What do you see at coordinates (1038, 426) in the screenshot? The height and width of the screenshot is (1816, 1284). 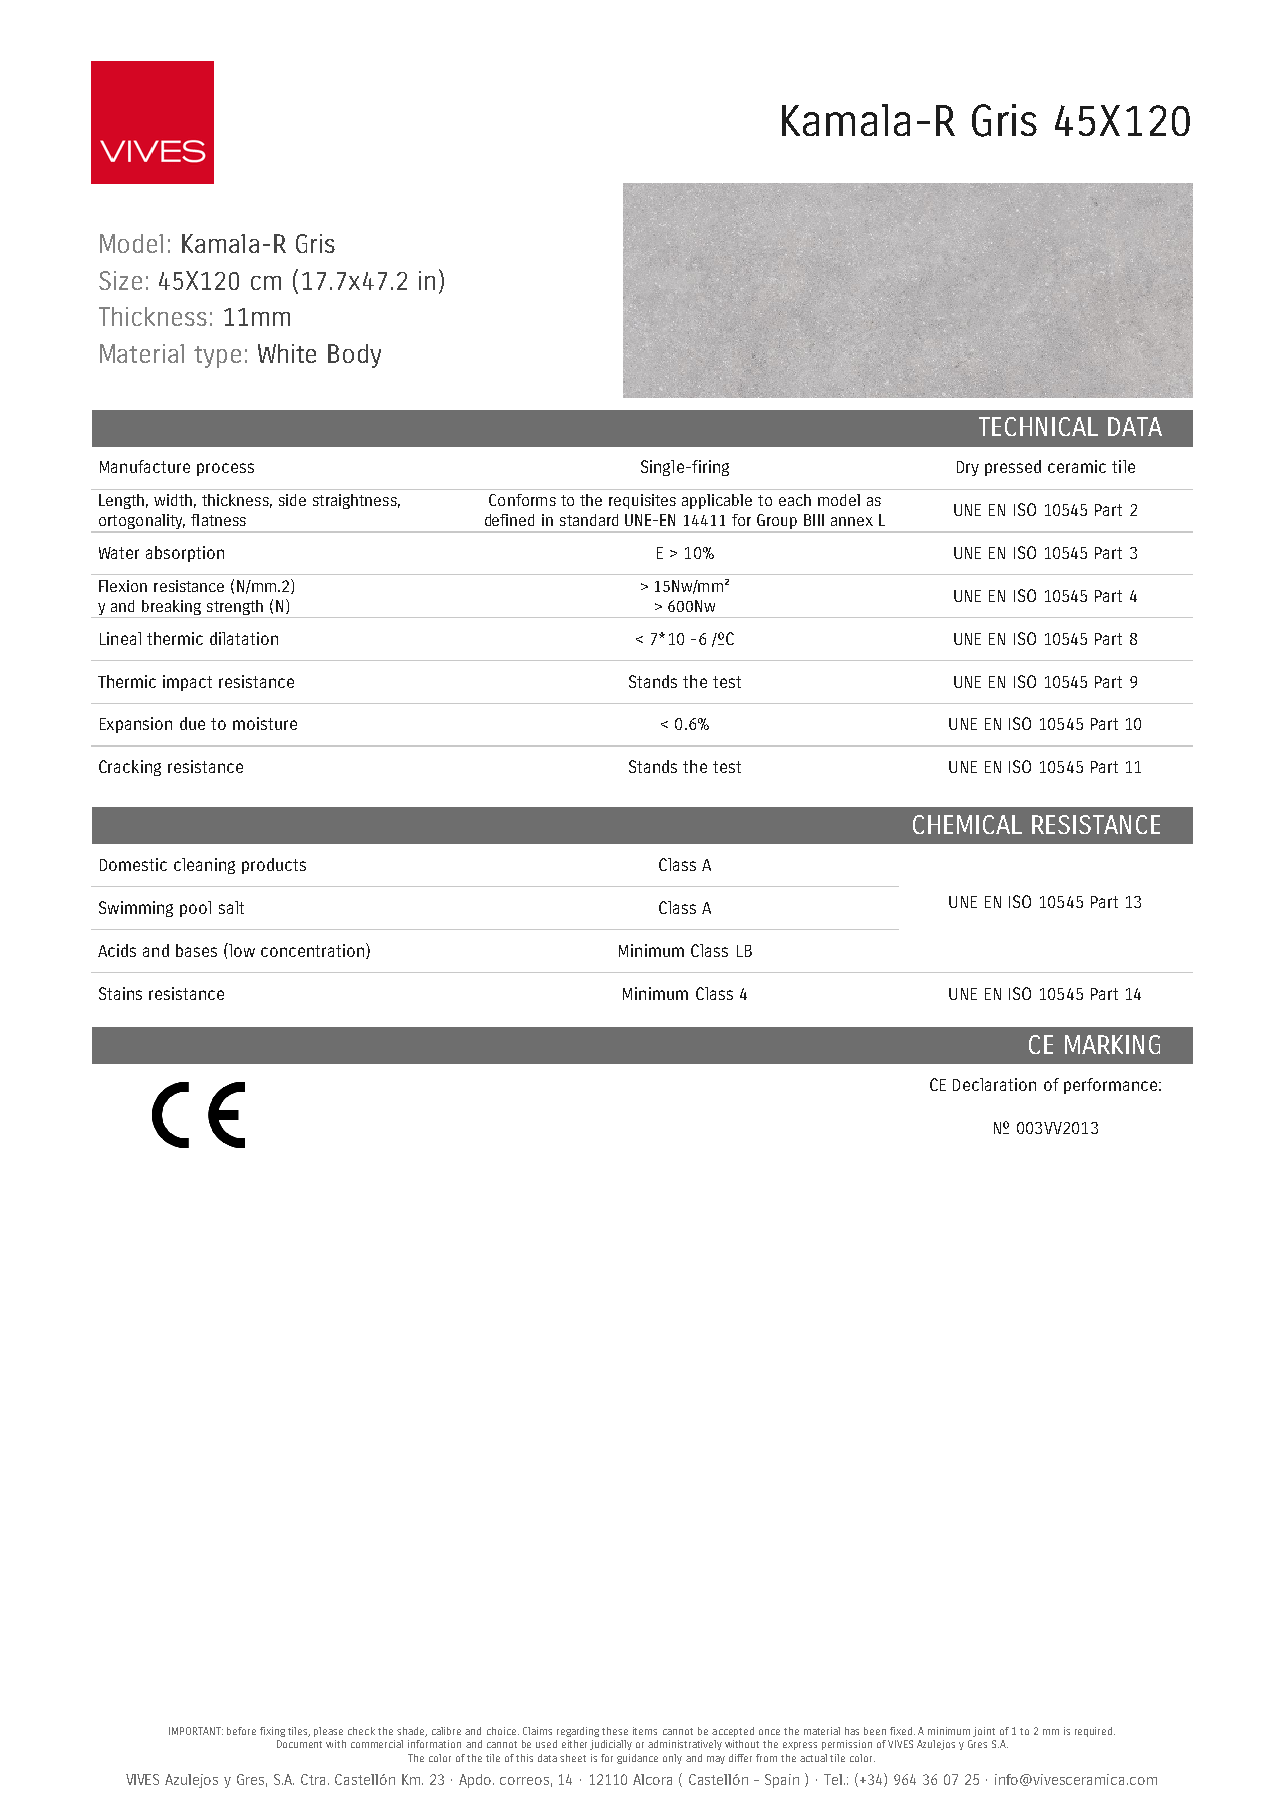 I see `TECHNICAL` at bounding box center [1038, 426].
